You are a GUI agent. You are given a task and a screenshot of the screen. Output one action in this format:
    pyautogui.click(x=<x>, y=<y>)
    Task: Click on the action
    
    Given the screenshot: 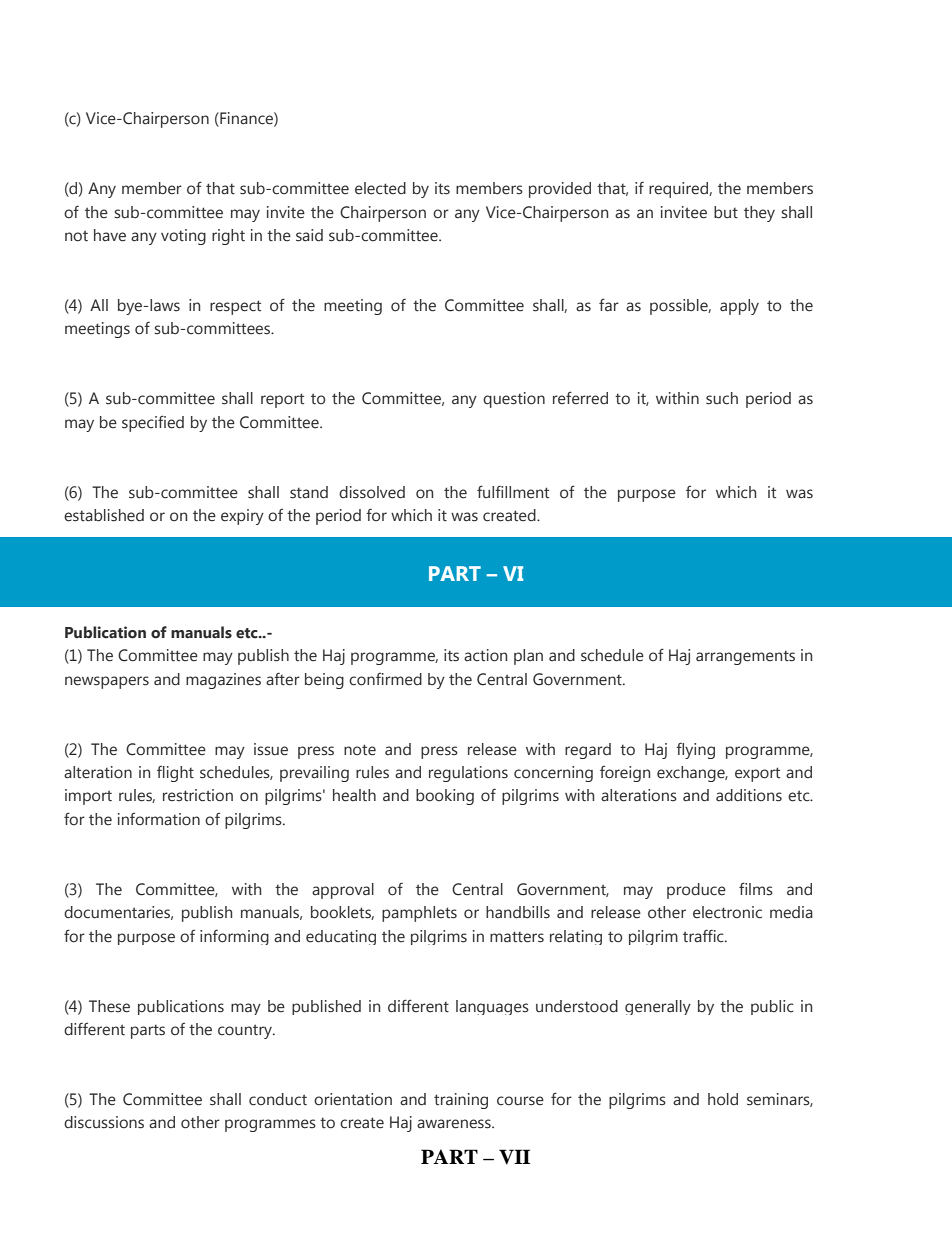 What is the action you would take?
    pyautogui.click(x=485, y=655)
